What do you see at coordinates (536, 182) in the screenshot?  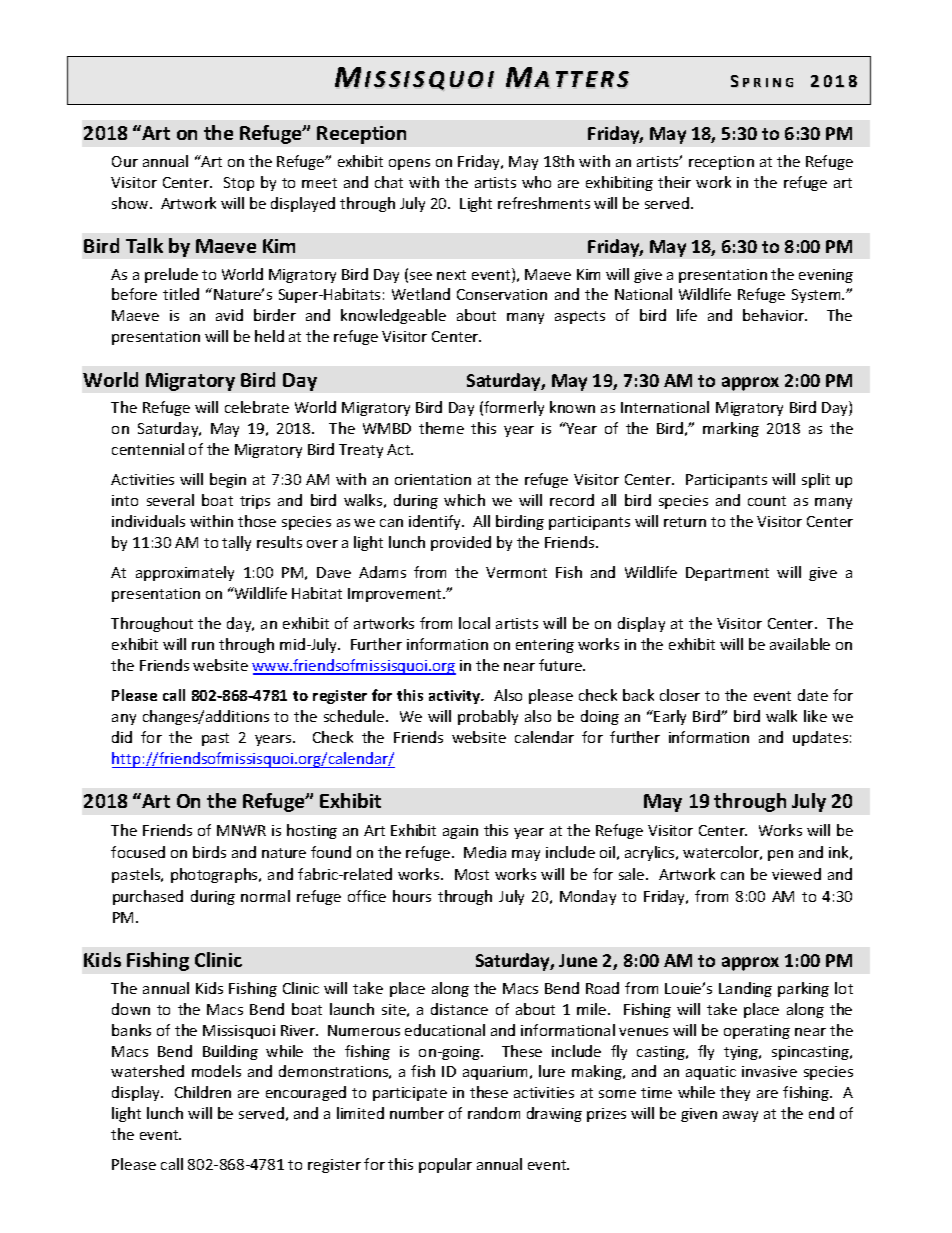 I see `who` at bounding box center [536, 182].
